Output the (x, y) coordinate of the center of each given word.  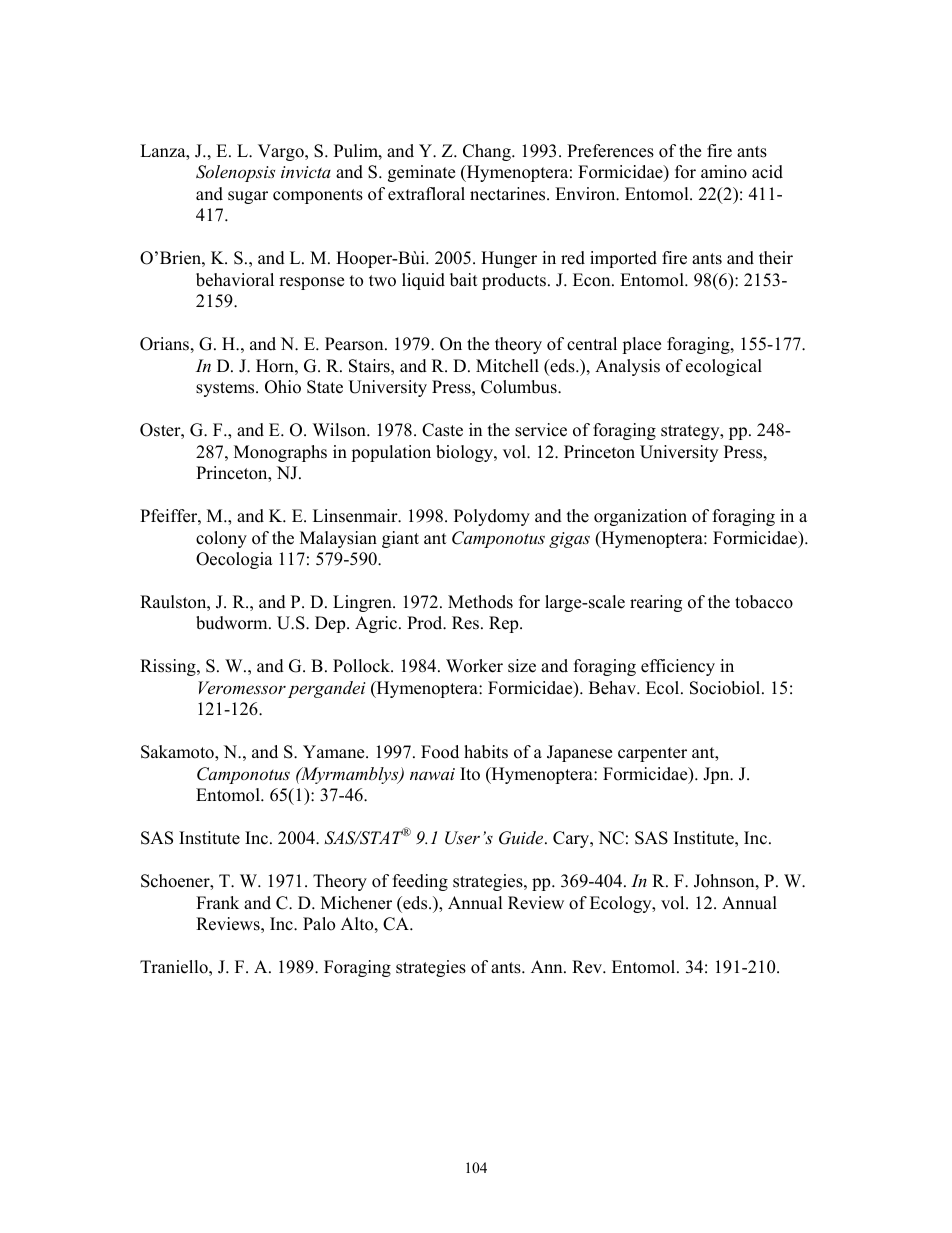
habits (486, 752)
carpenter (652, 754)
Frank (217, 902)
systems (226, 389)
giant (400, 539)
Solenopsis (235, 173)
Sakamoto (178, 753)
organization (640, 517)
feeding (420, 882)
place (641, 345)
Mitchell (507, 366)
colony (221, 539)
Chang (488, 152)
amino (724, 172)
